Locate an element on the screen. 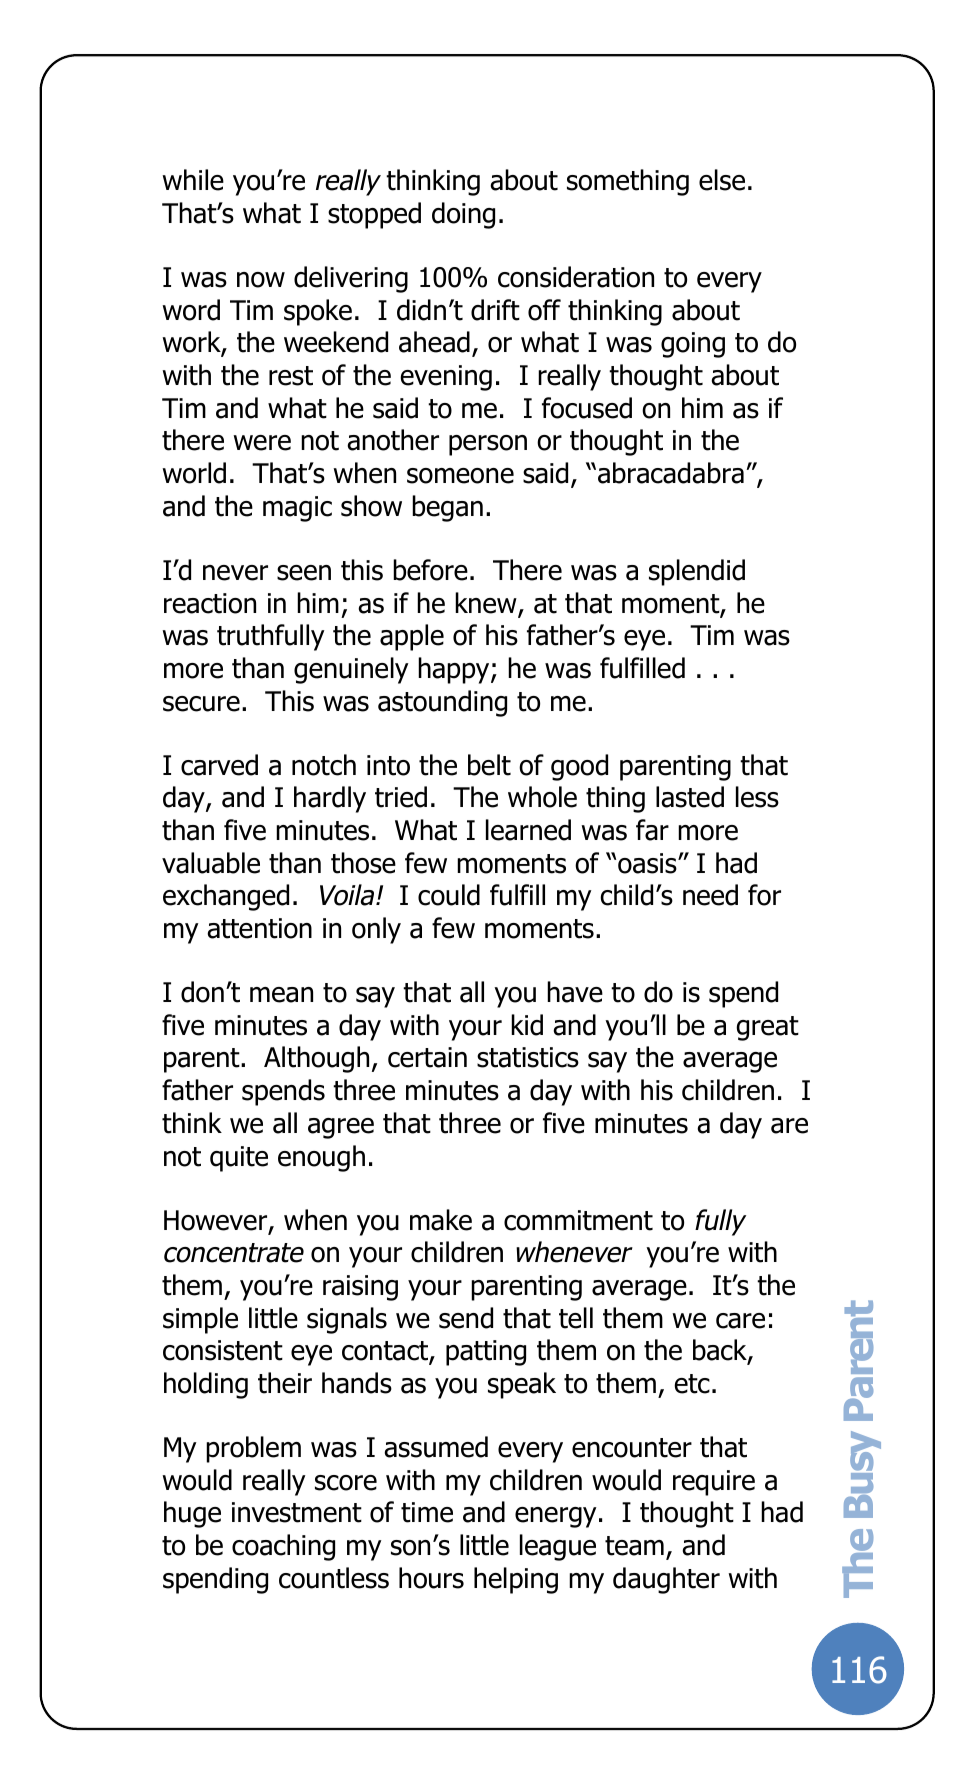  carved is located at coordinates (219, 765).
